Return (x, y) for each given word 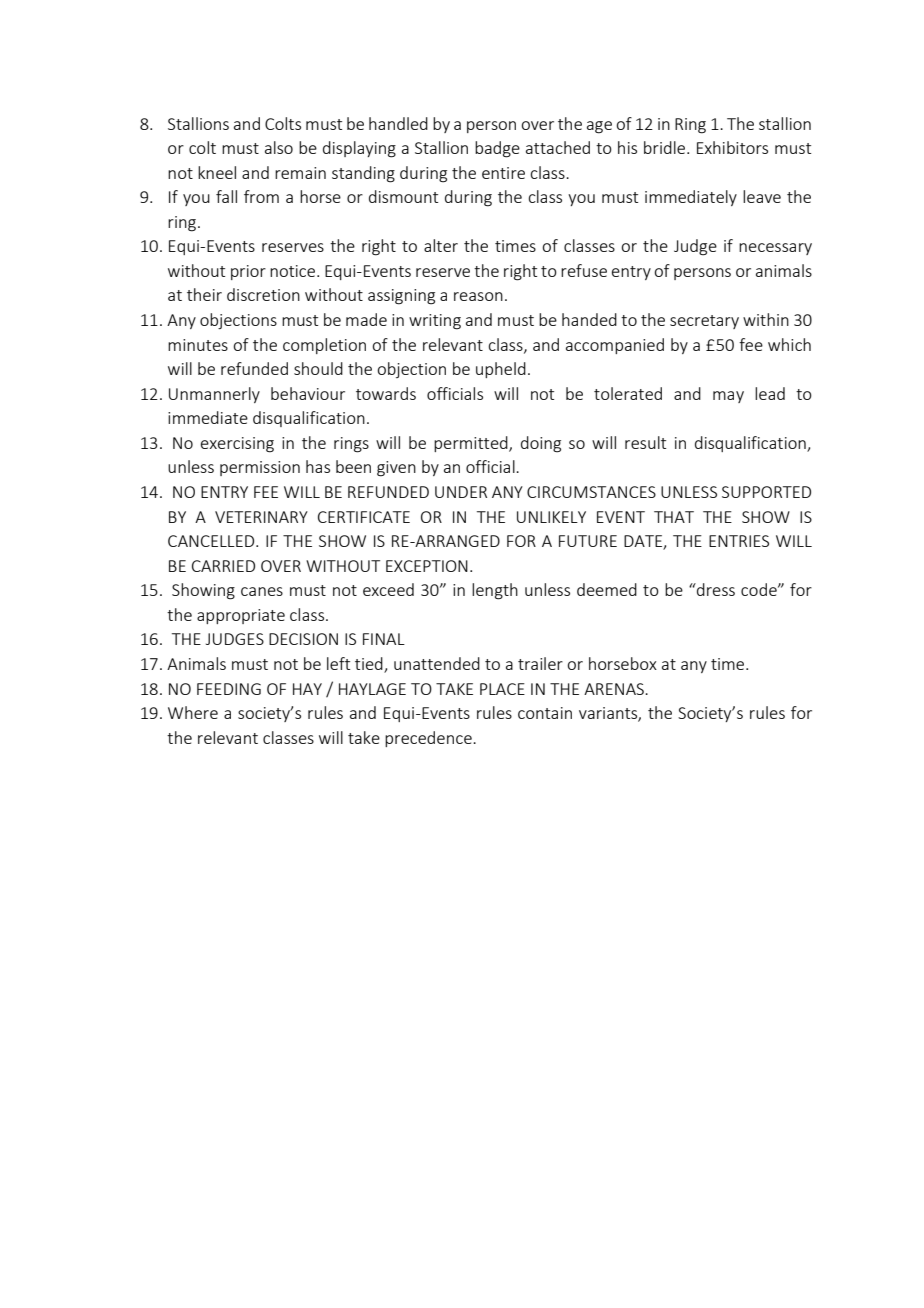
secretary (704, 322)
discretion (263, 294)
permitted (472, 444)
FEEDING (229, 689)
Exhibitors (732, 147)
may (728, 397)
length (495, 591)
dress (715, 589)
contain (545, 713)
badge (497, 149)
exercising (237, 445)
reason (478, 296)
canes (262, 591)
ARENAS (615, 689)
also (279, 147)
